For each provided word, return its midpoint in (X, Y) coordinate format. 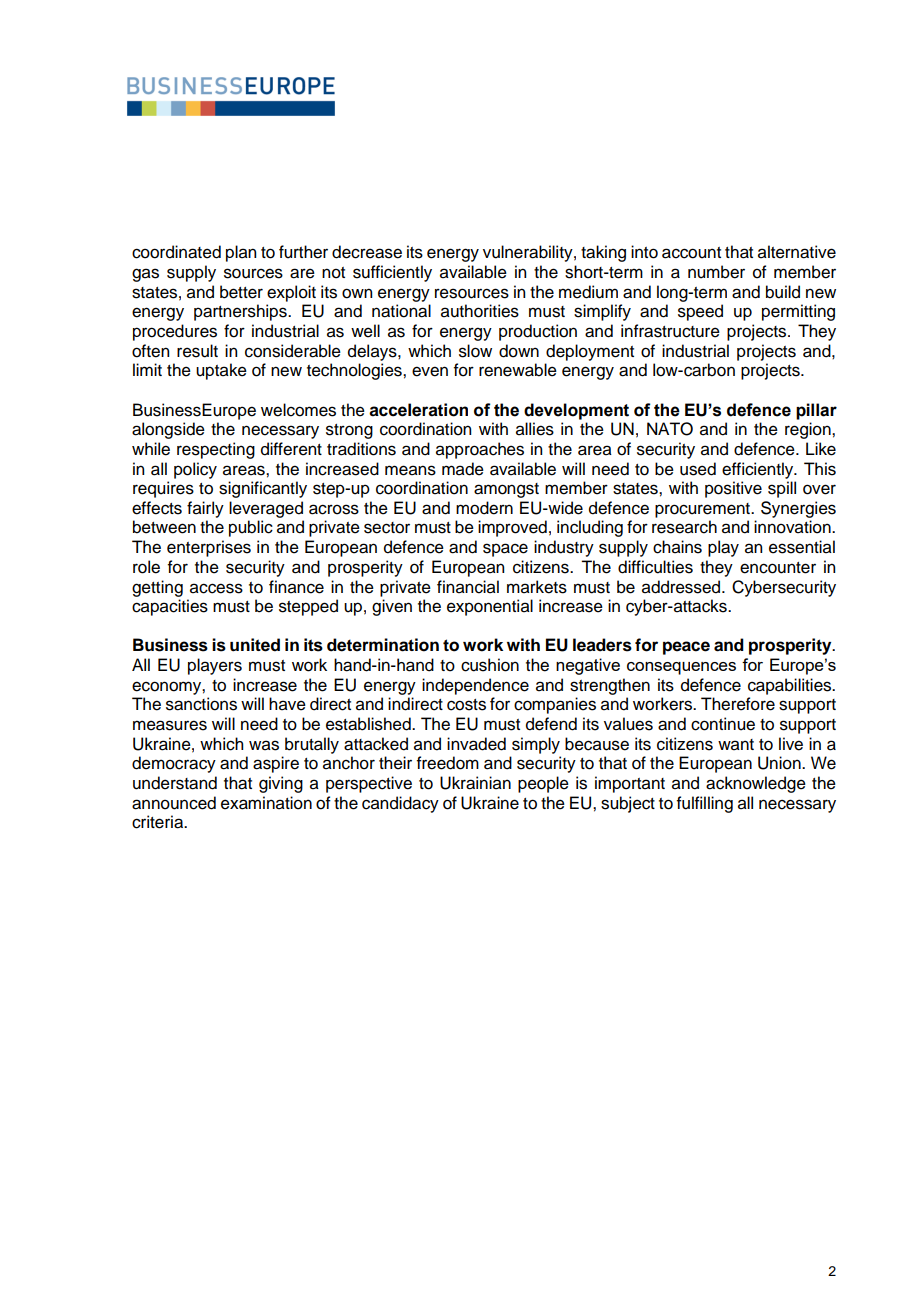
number (716, 272)
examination (266, 803)
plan (241, 253)
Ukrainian (475, 783)
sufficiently (392, 273)
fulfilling (705, 804)
